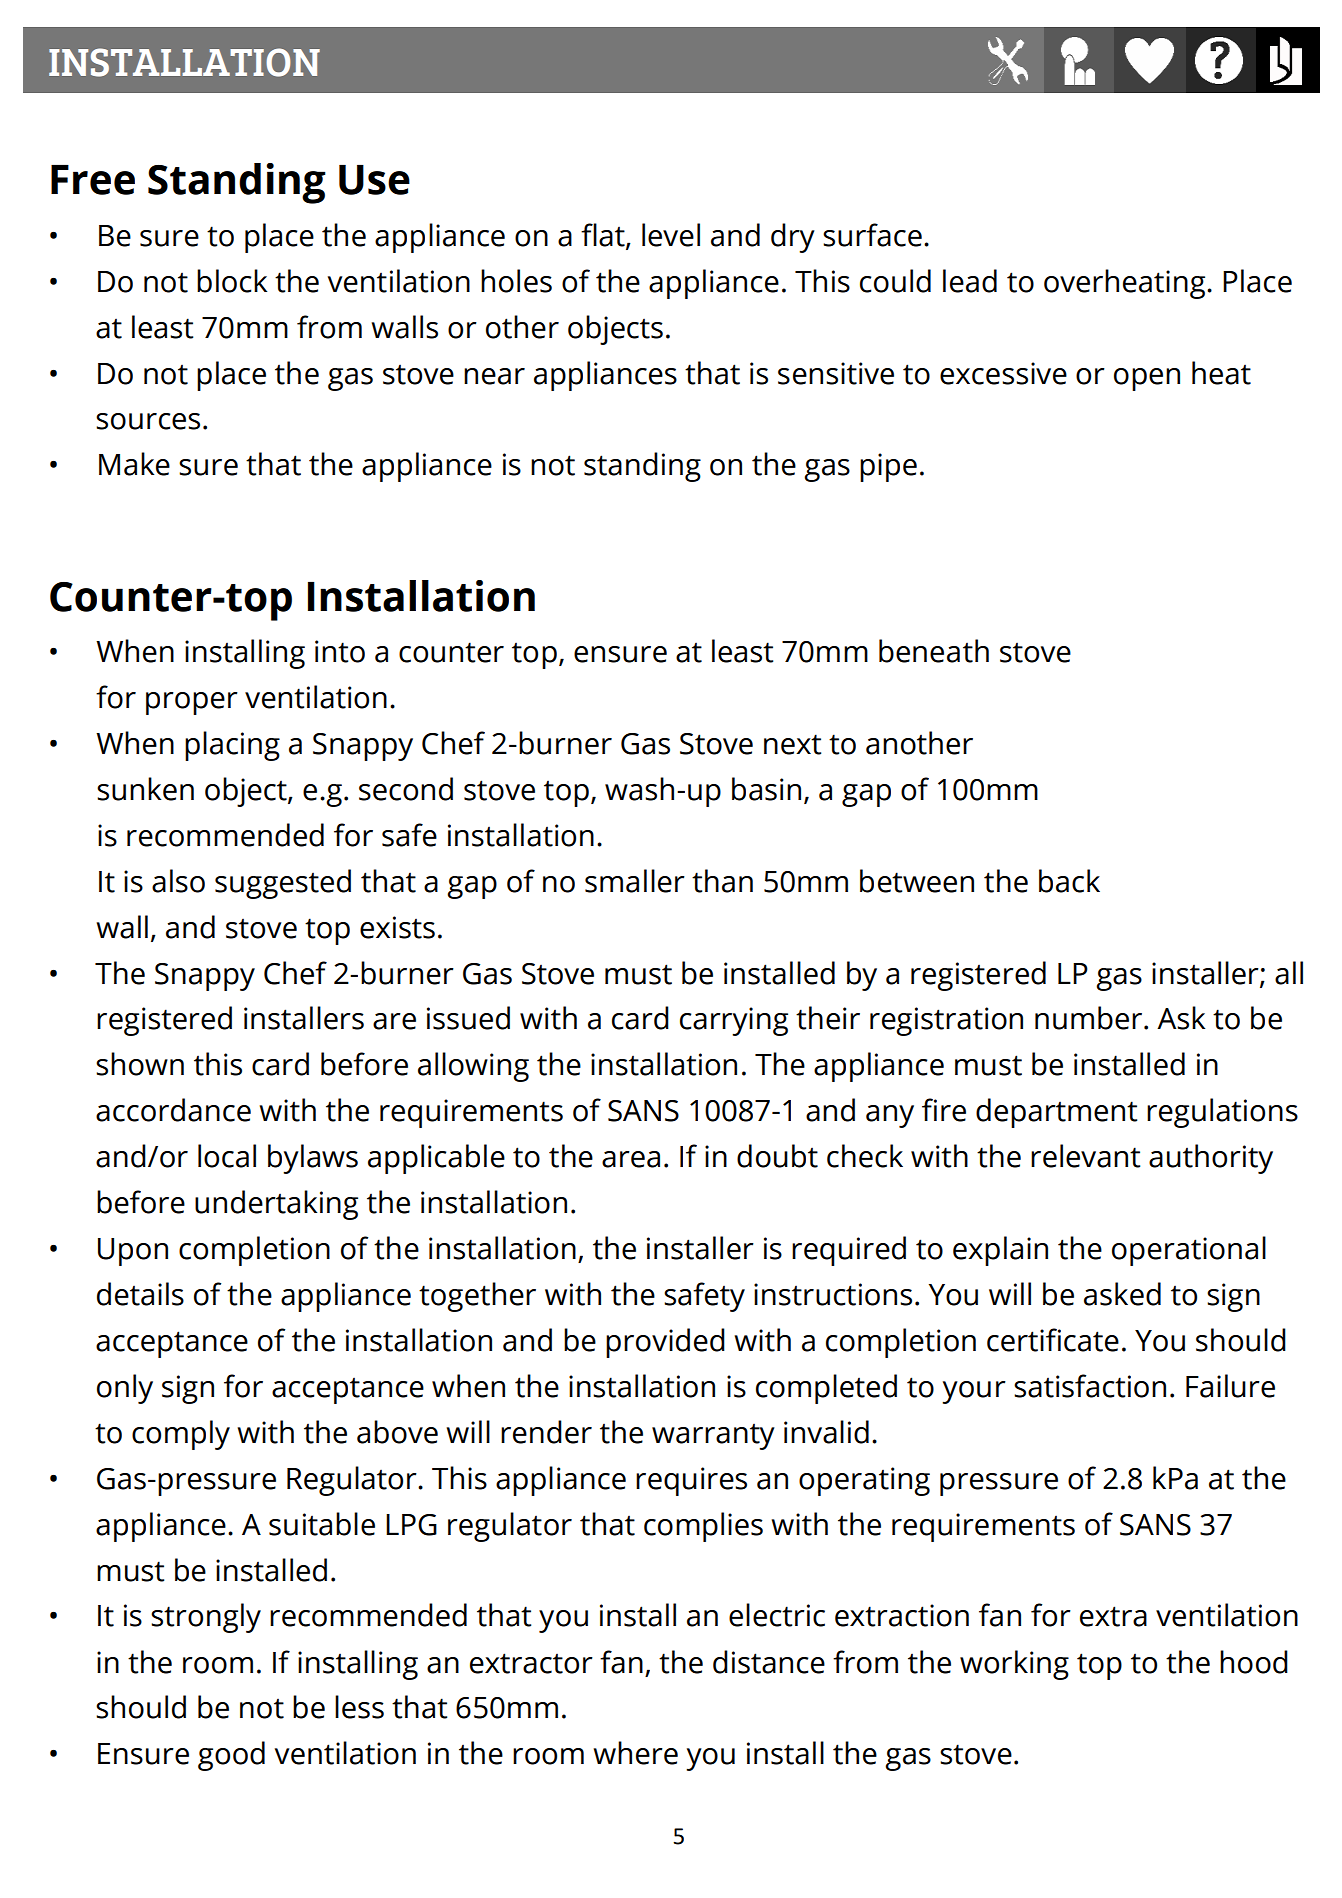  Describe the element at coordinates (631, 1159) in the screenshot. I see `area` at that location.
